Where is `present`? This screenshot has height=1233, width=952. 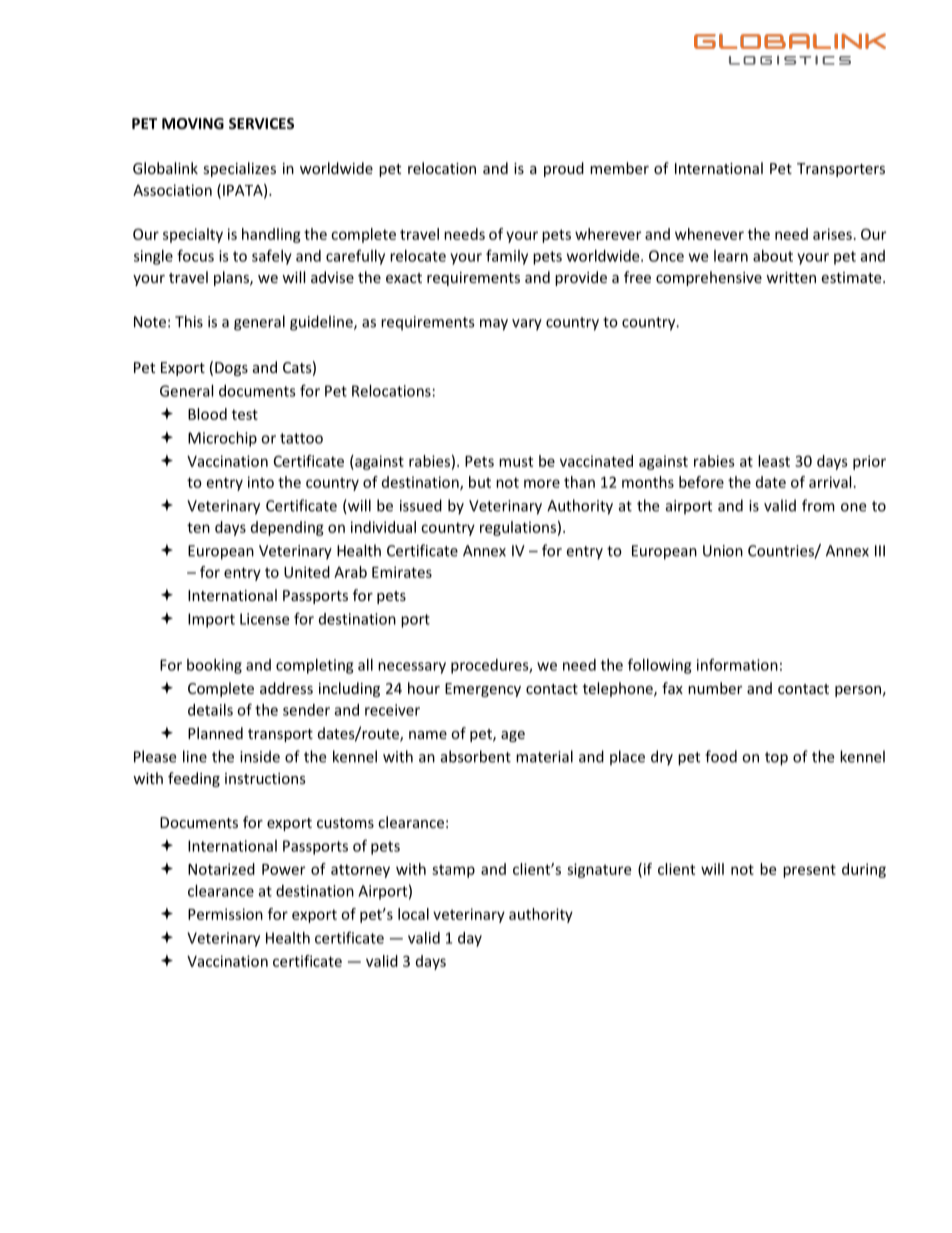
present is located at coordinates (809, 871).
